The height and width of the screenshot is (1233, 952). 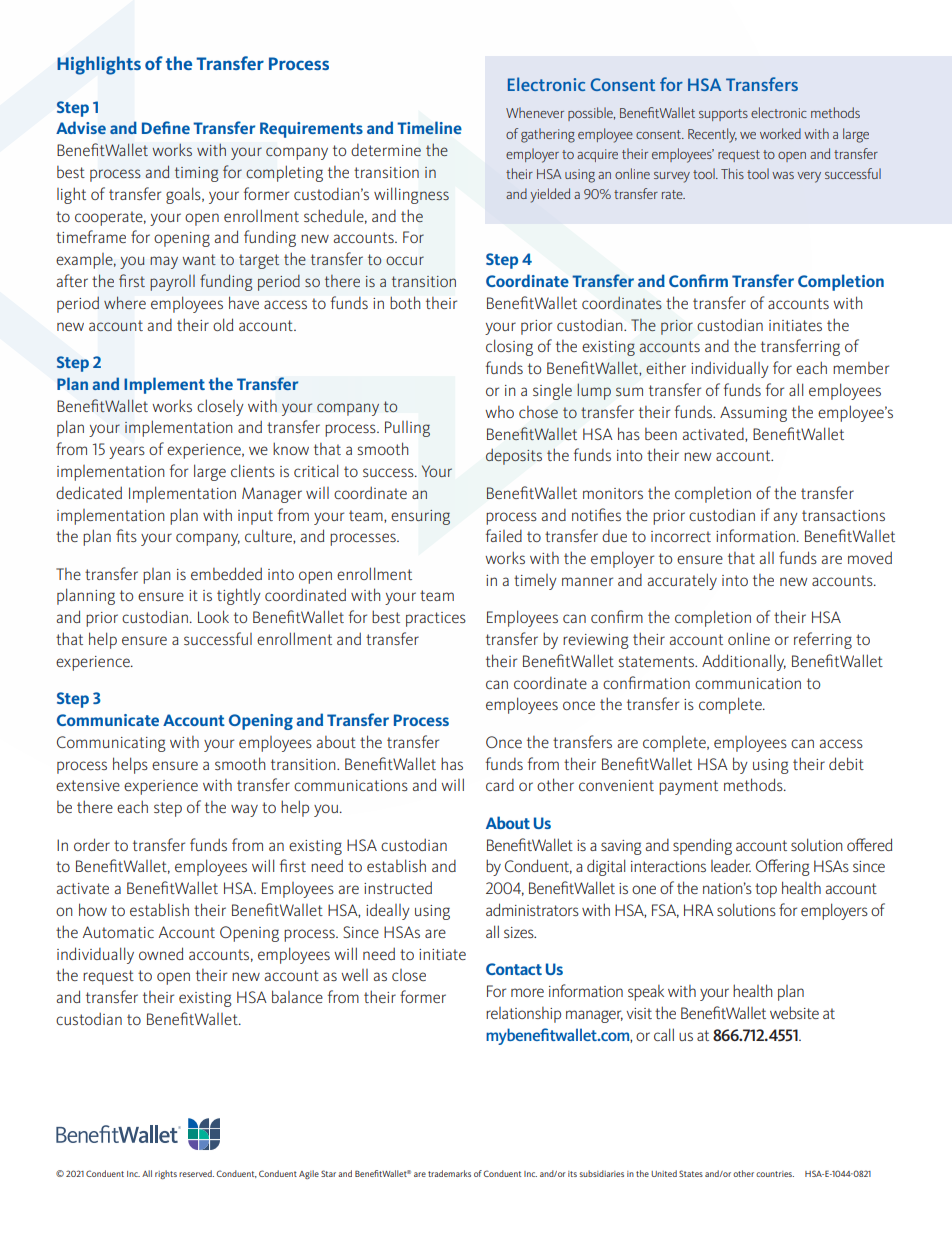 I want to click on rights, so click(x=166, y=1174).
